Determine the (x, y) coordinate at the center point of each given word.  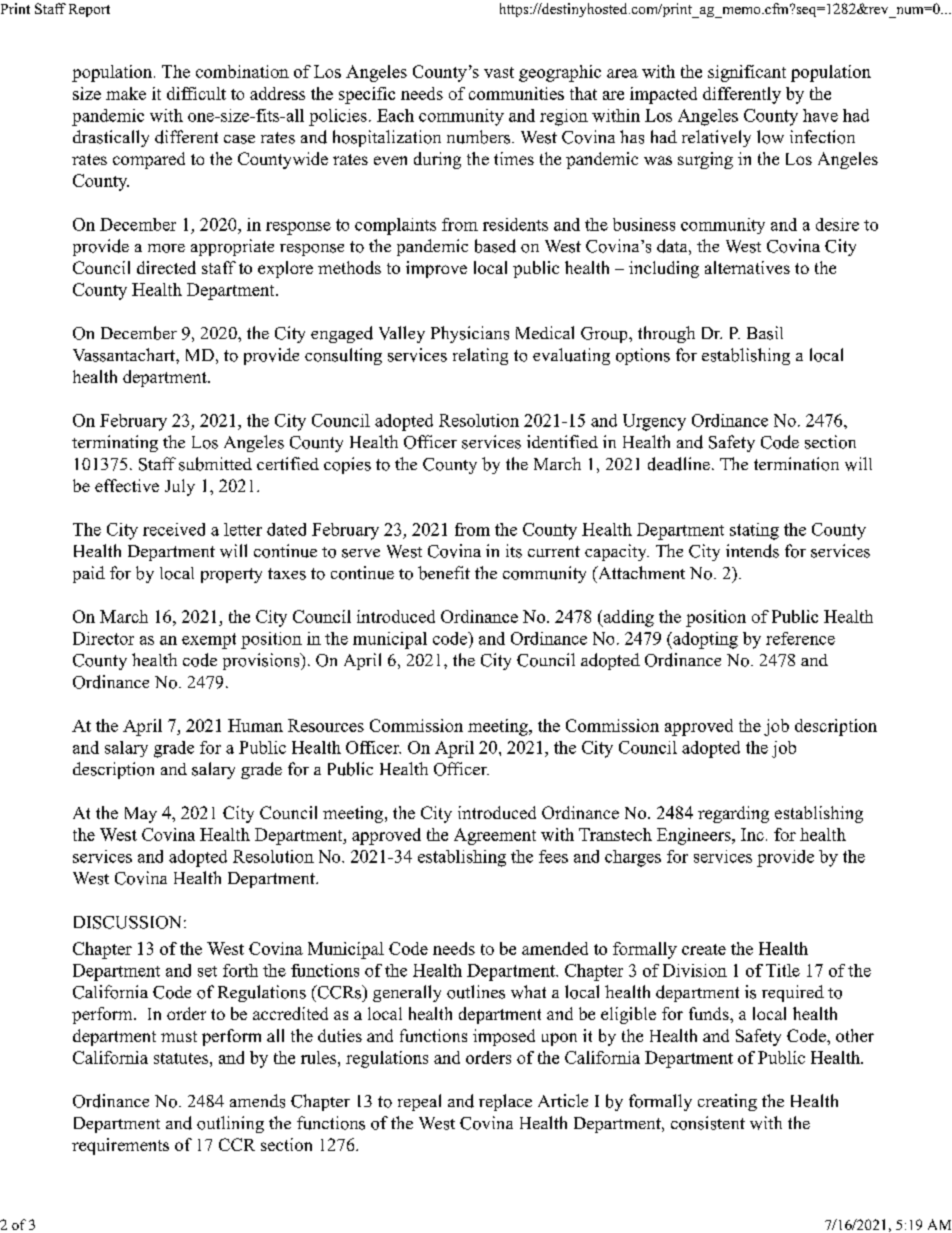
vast (499, 72)
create (704, 949)
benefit (444, 573)
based (495, 246)
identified (562, 441)
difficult (196, 93)
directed (166, 267)
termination (796, 464)
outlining (230, 1124)
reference (800, 638)
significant (747, 73)
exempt (209, 641)
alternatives (747, 267)
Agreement (495, 836)
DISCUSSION (127, 922)
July (180, 487)
